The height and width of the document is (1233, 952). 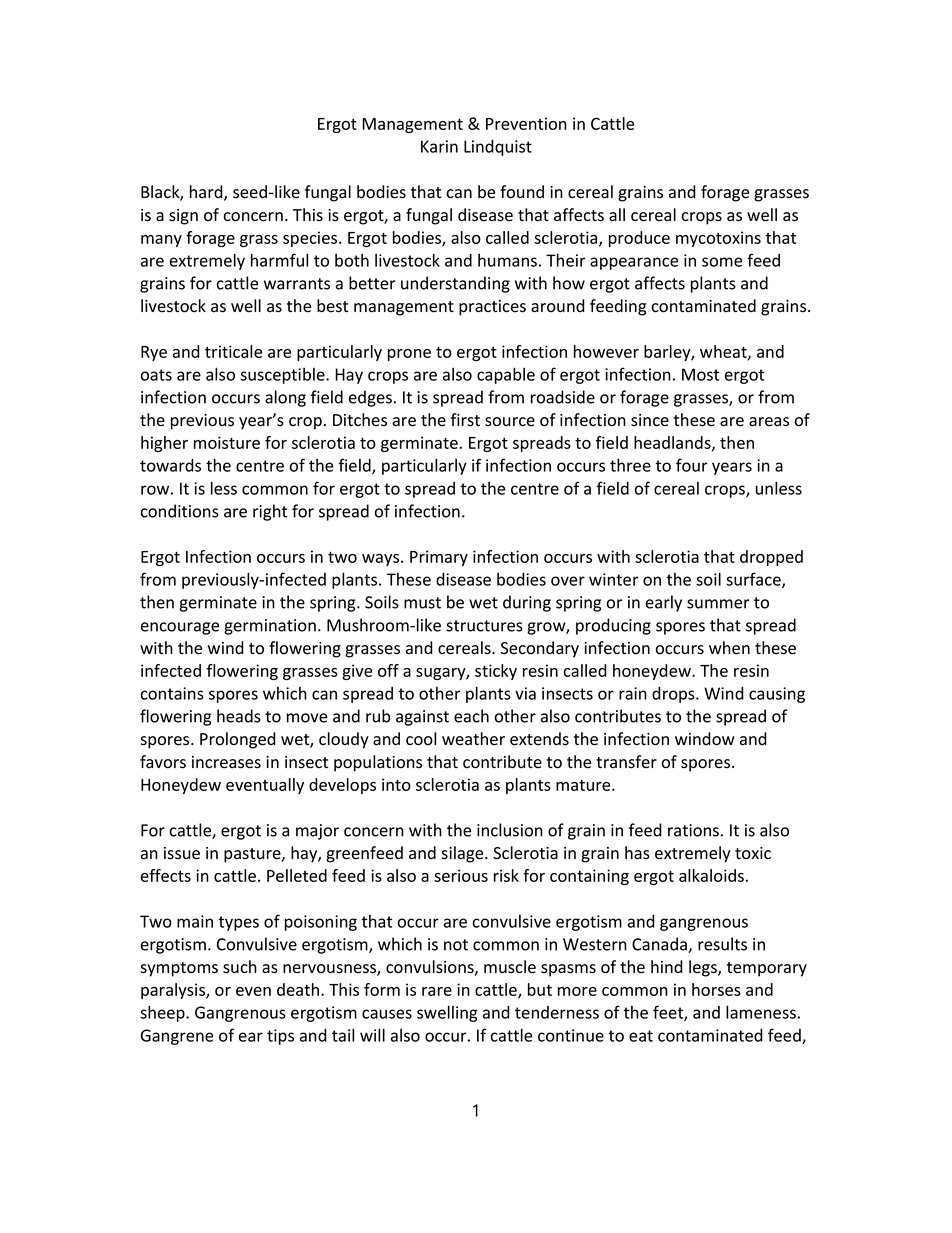 What do you see at coordinates (240, 967) in the document?
I see `such` at bounding box center [240, 967].
